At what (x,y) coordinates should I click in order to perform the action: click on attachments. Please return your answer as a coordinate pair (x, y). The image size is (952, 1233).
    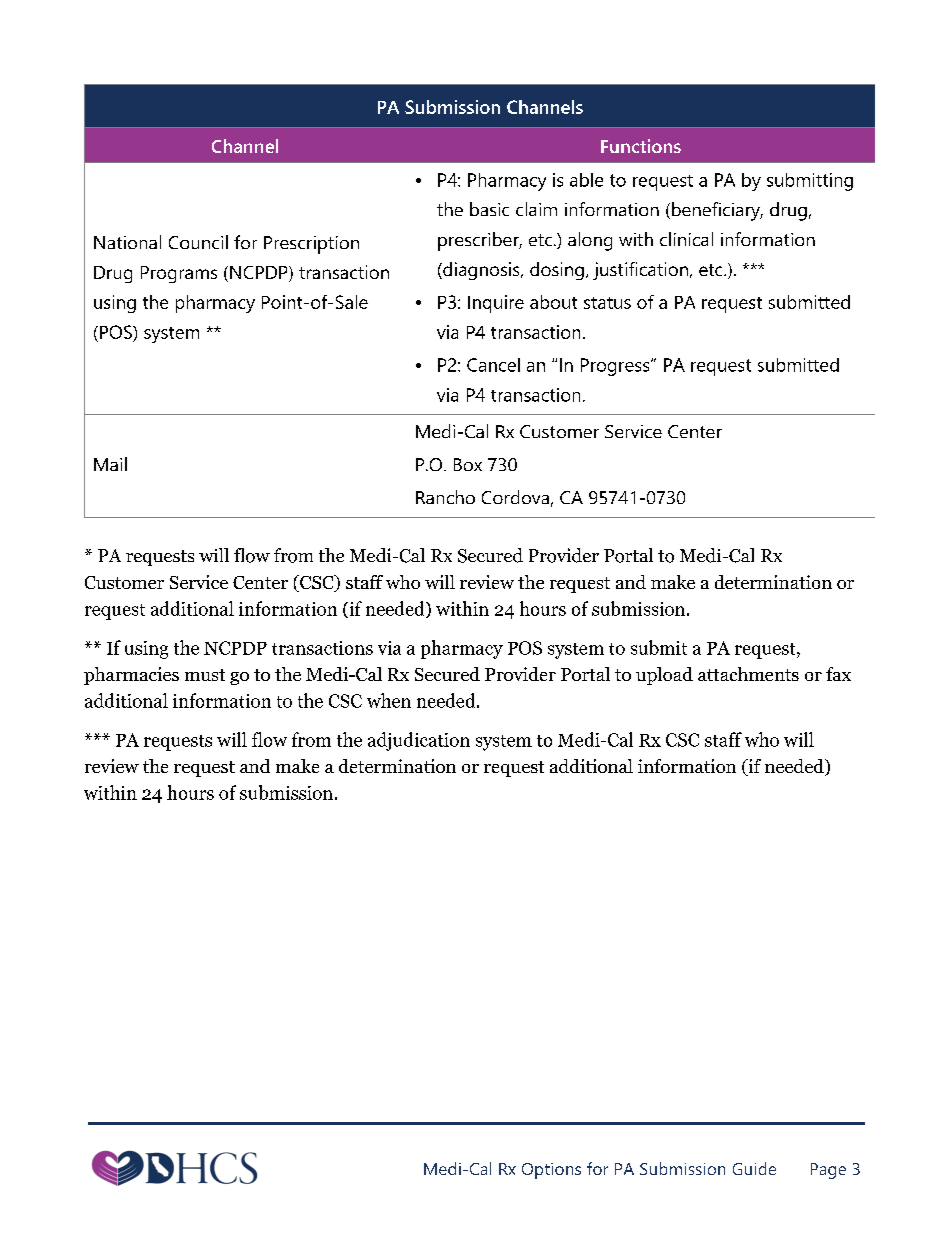
    Looking at the image, I should click on (748, 674).
